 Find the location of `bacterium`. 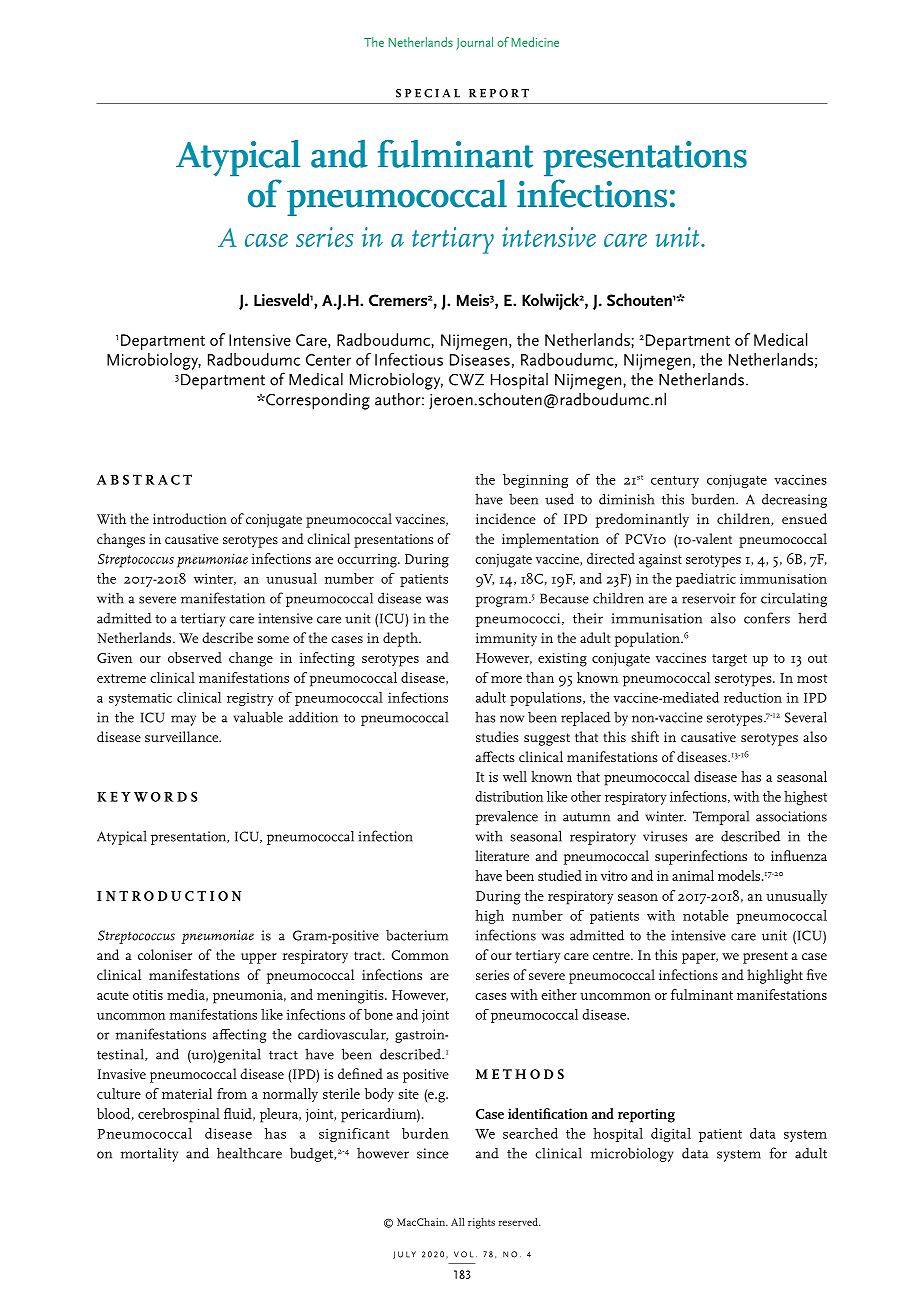

bacterium is located at coordinates (417, 935).
